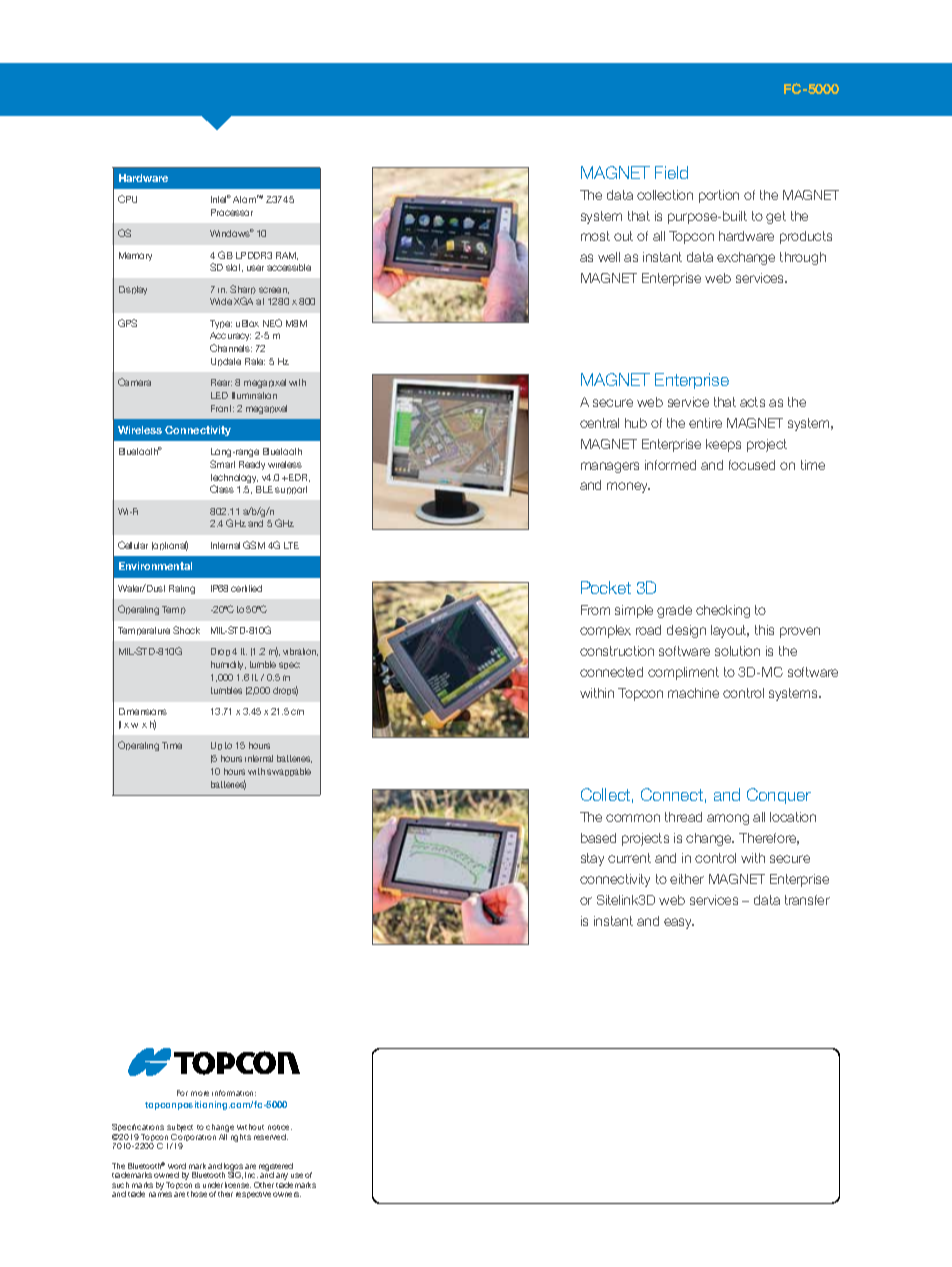 Image resolution: width=952 pixels, height=1267 pixels. What do you see at coordinates (177, 1166) in the screenshot?
I see `word` at bounding box center [177, 1166].
